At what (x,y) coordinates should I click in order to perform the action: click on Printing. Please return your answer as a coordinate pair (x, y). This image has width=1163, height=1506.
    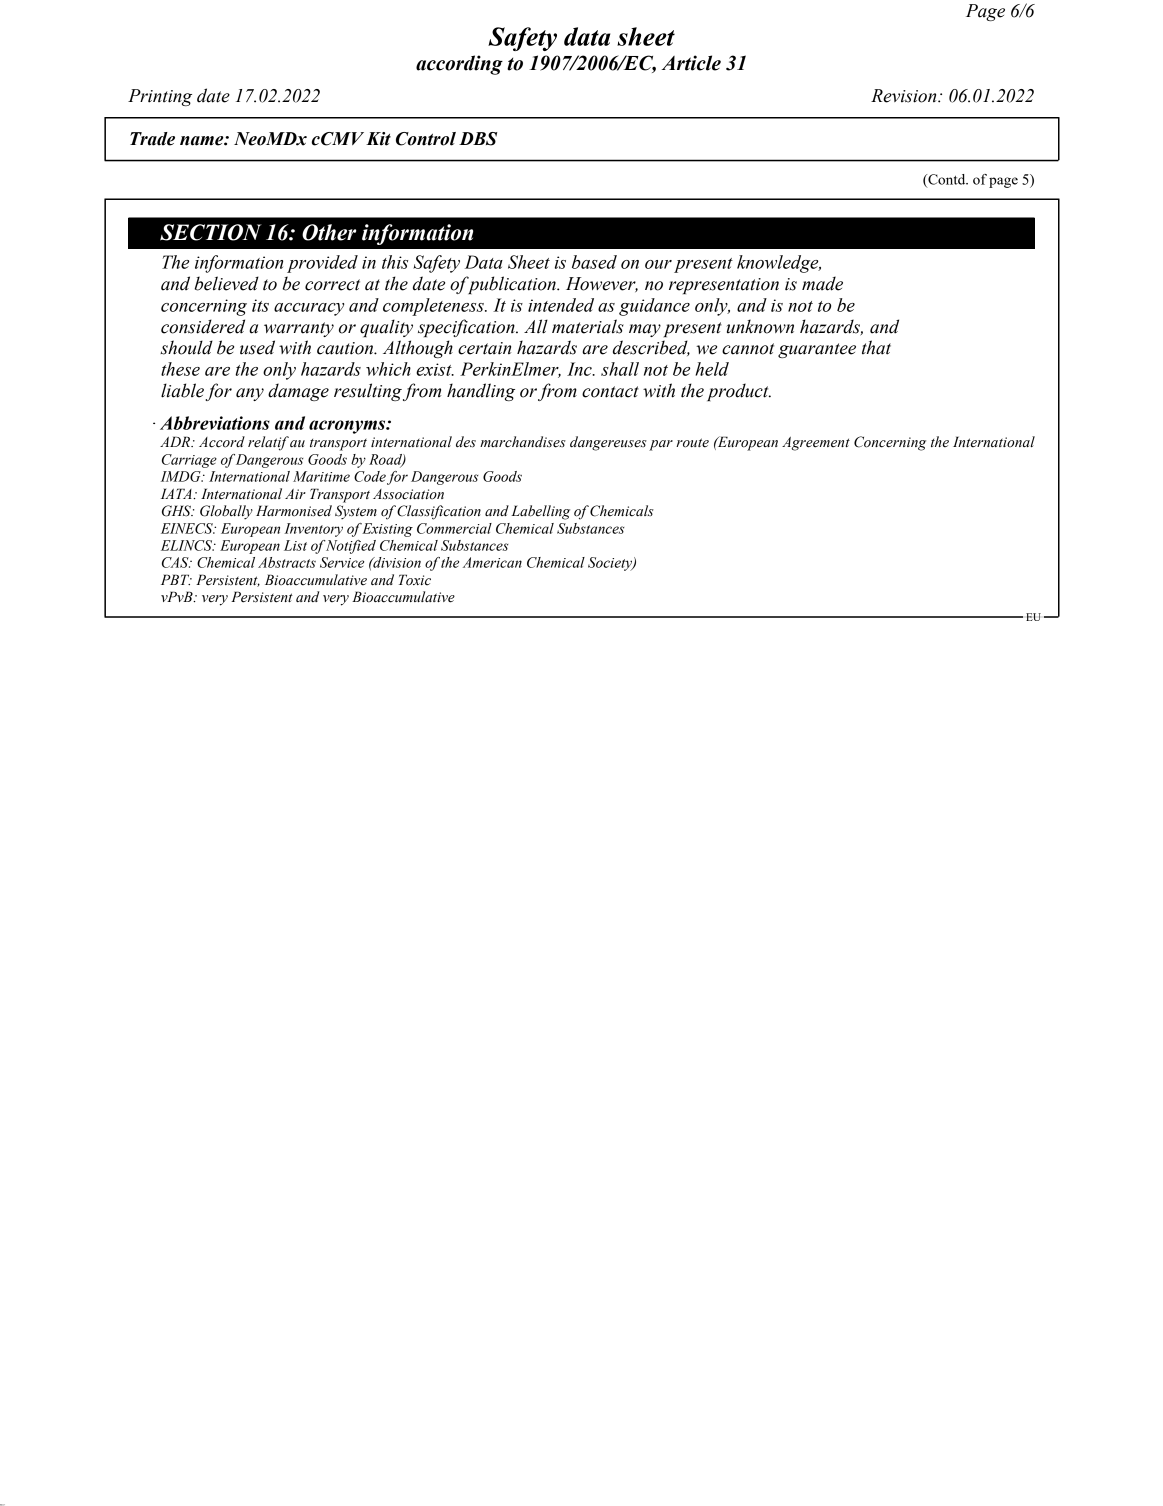
    Looking at the image, I should click on (160, 97).
